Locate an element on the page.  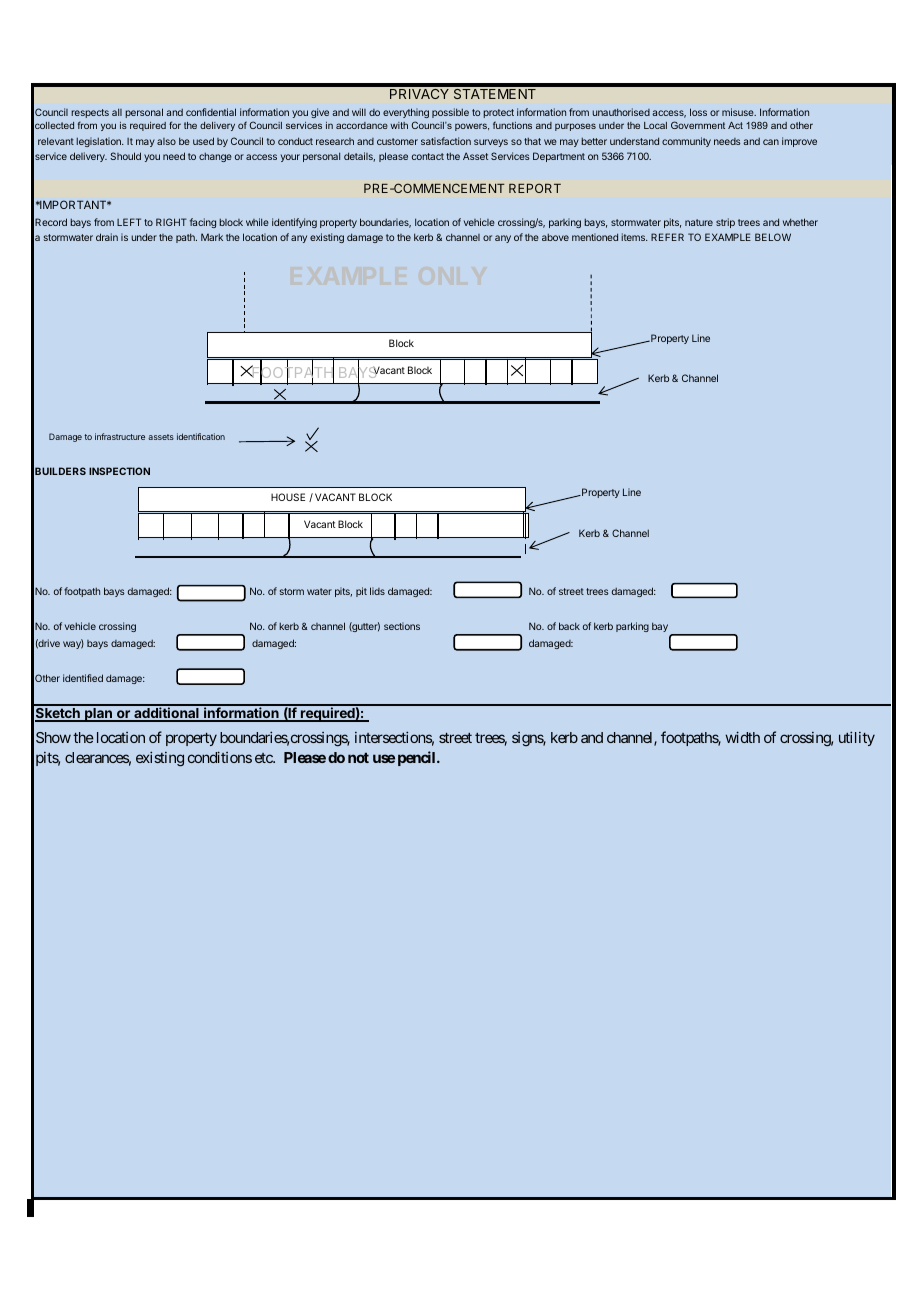
HOUSE is located at coordinates (288, 497).
